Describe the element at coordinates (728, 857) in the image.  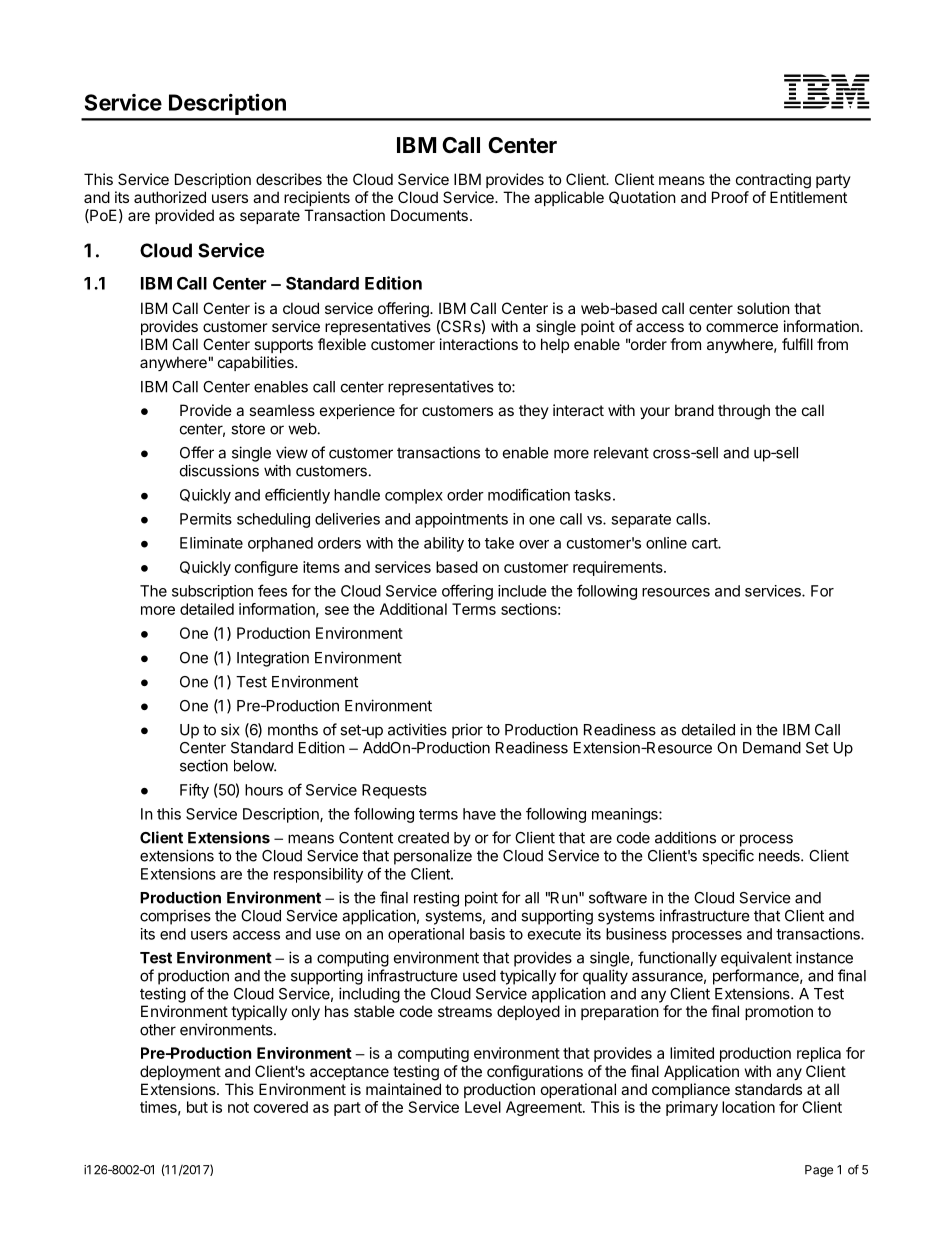
I see `specific` at that location.
